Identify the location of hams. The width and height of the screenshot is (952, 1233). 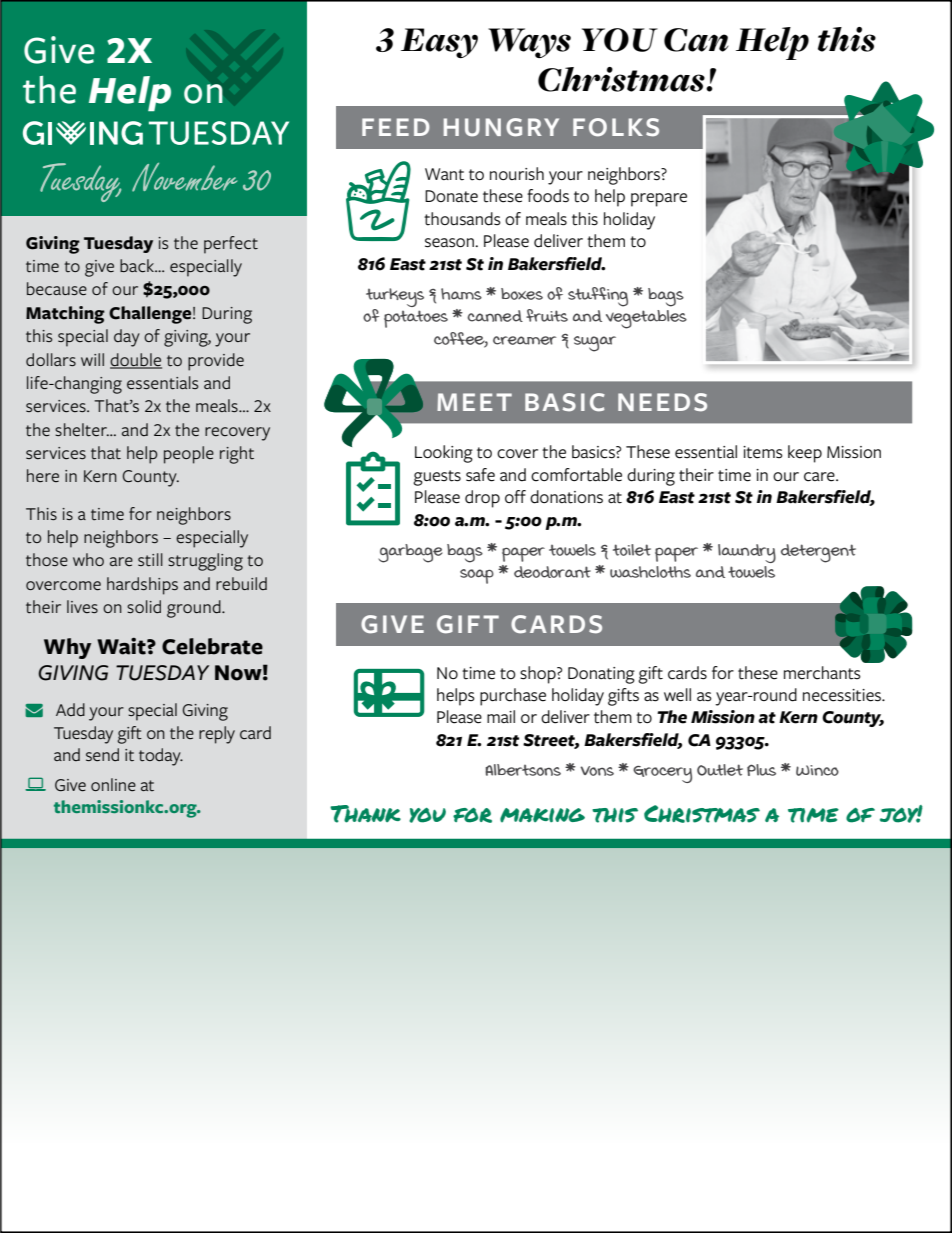
(461, 294).
